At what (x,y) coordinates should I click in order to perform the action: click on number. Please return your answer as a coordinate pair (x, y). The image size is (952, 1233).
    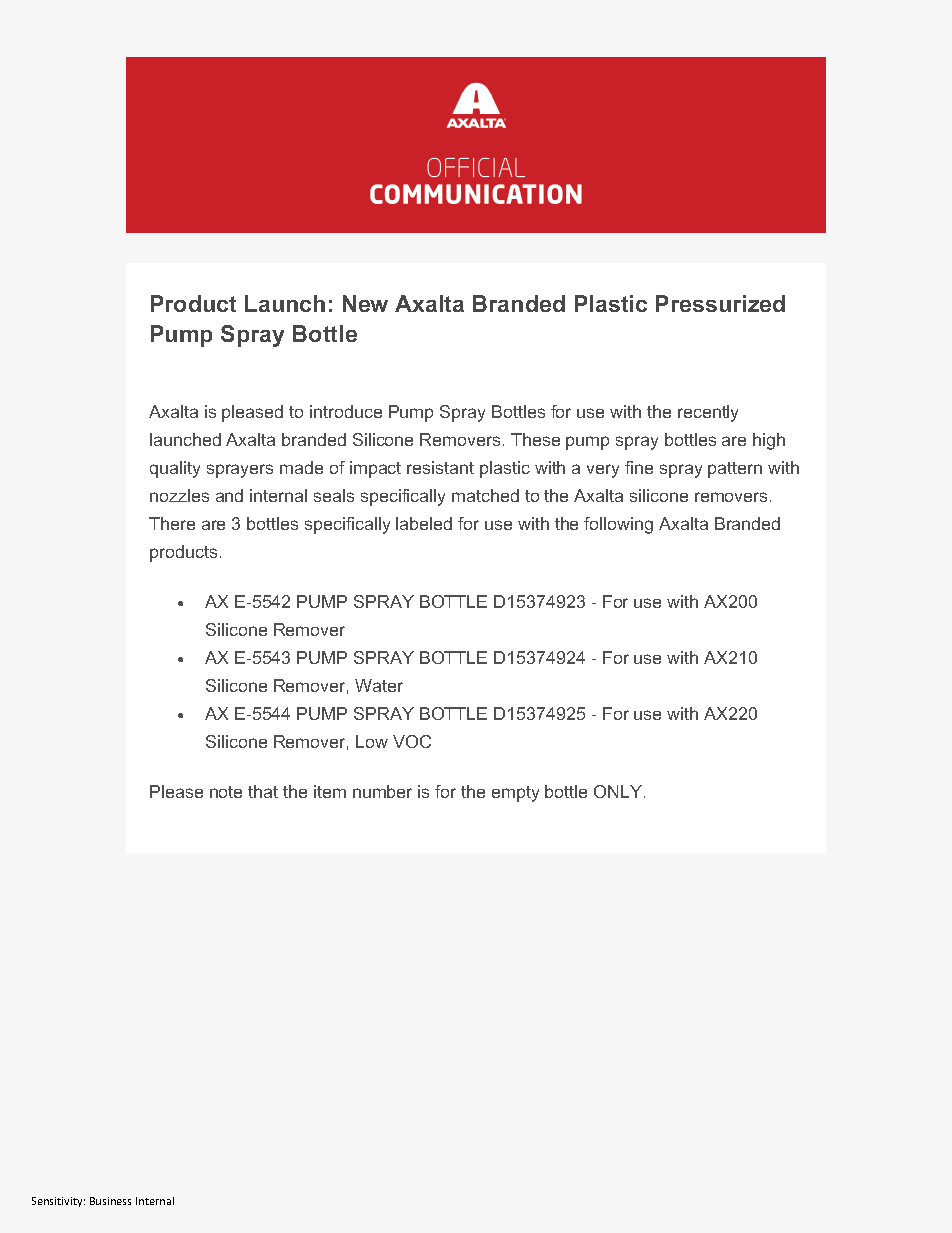
    Looking at the image, I should click on (382, 791).
